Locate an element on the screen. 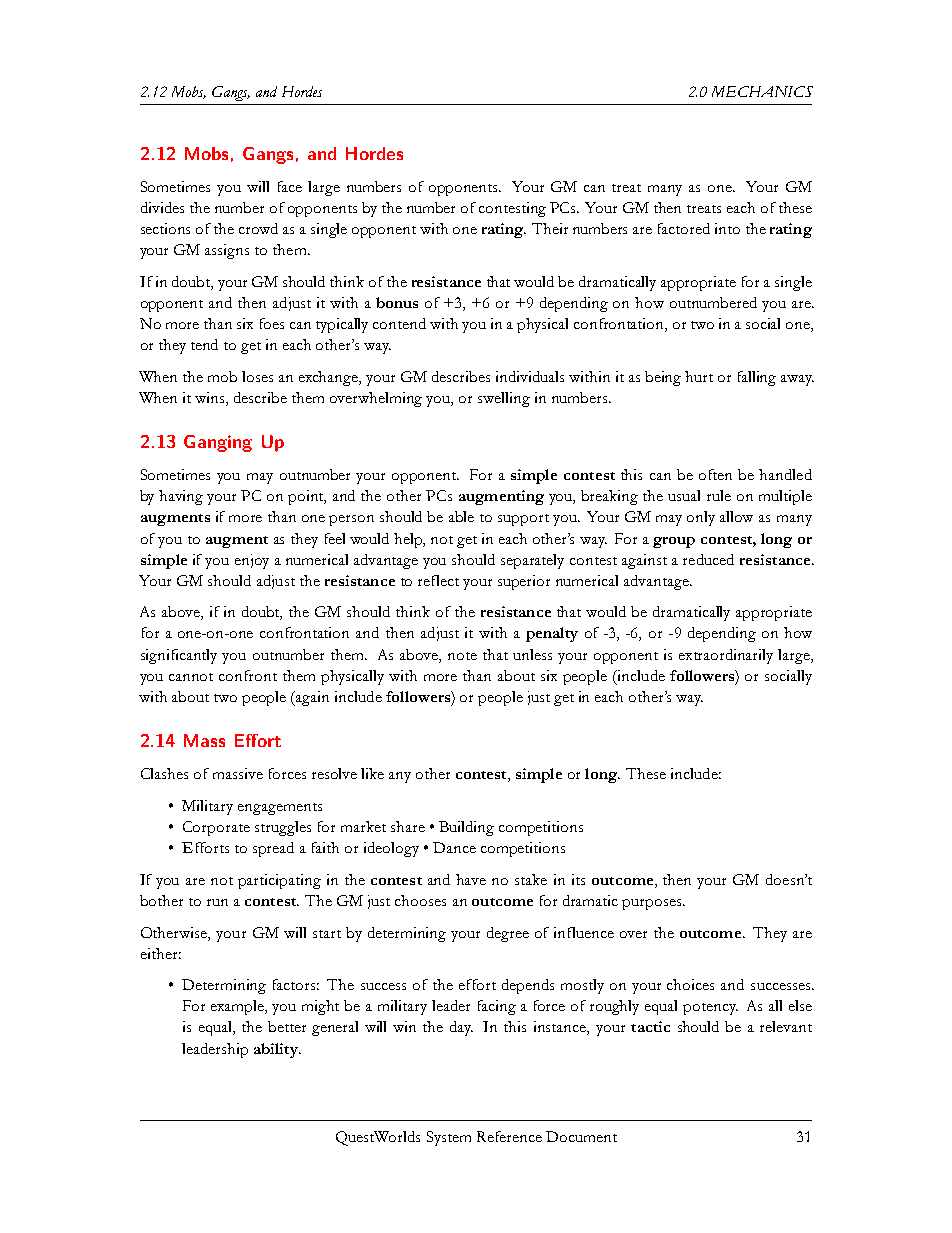  enjoy is located at coordinates (252, 561).
